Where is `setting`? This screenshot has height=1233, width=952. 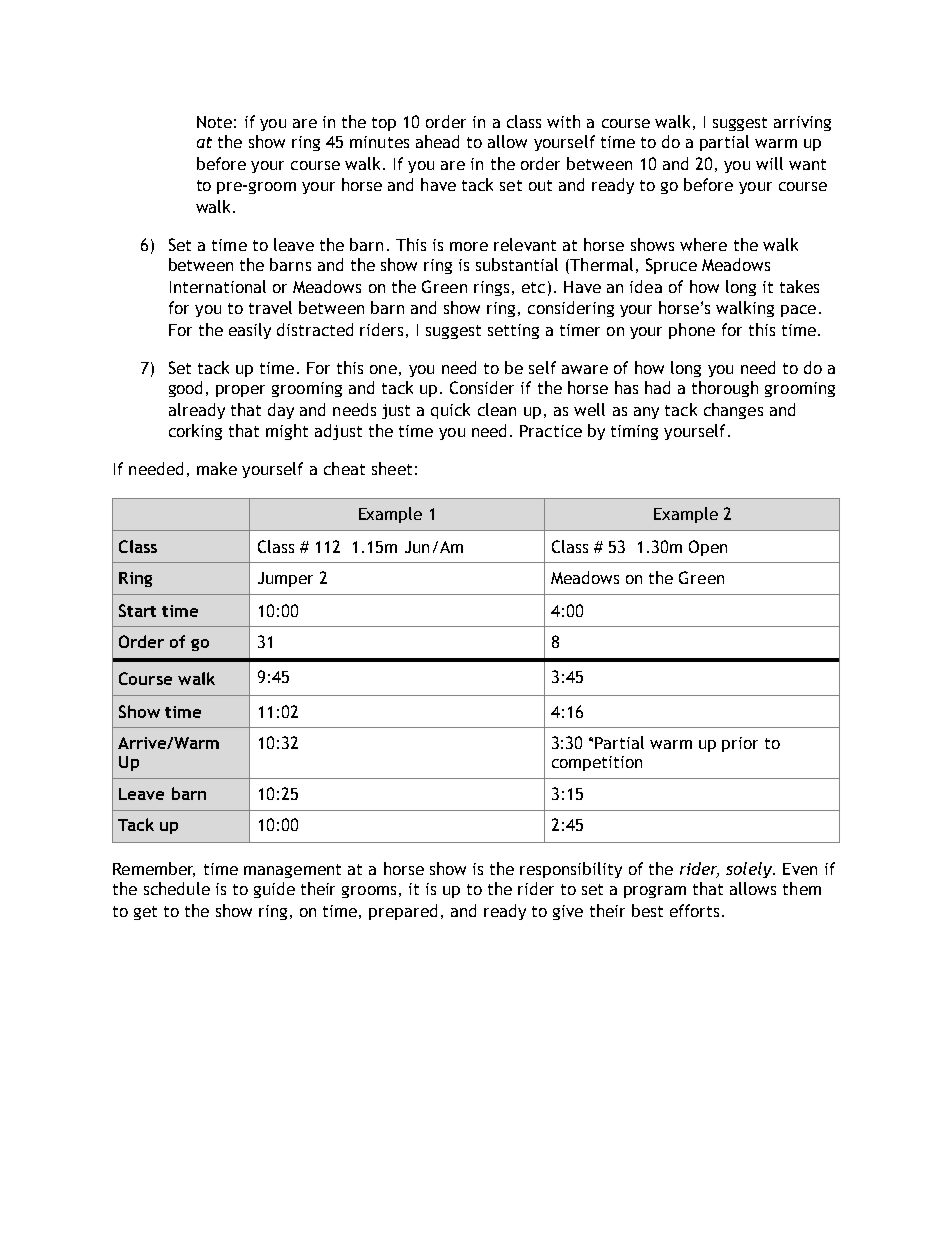 setting is located at coordinates (513, 331).
